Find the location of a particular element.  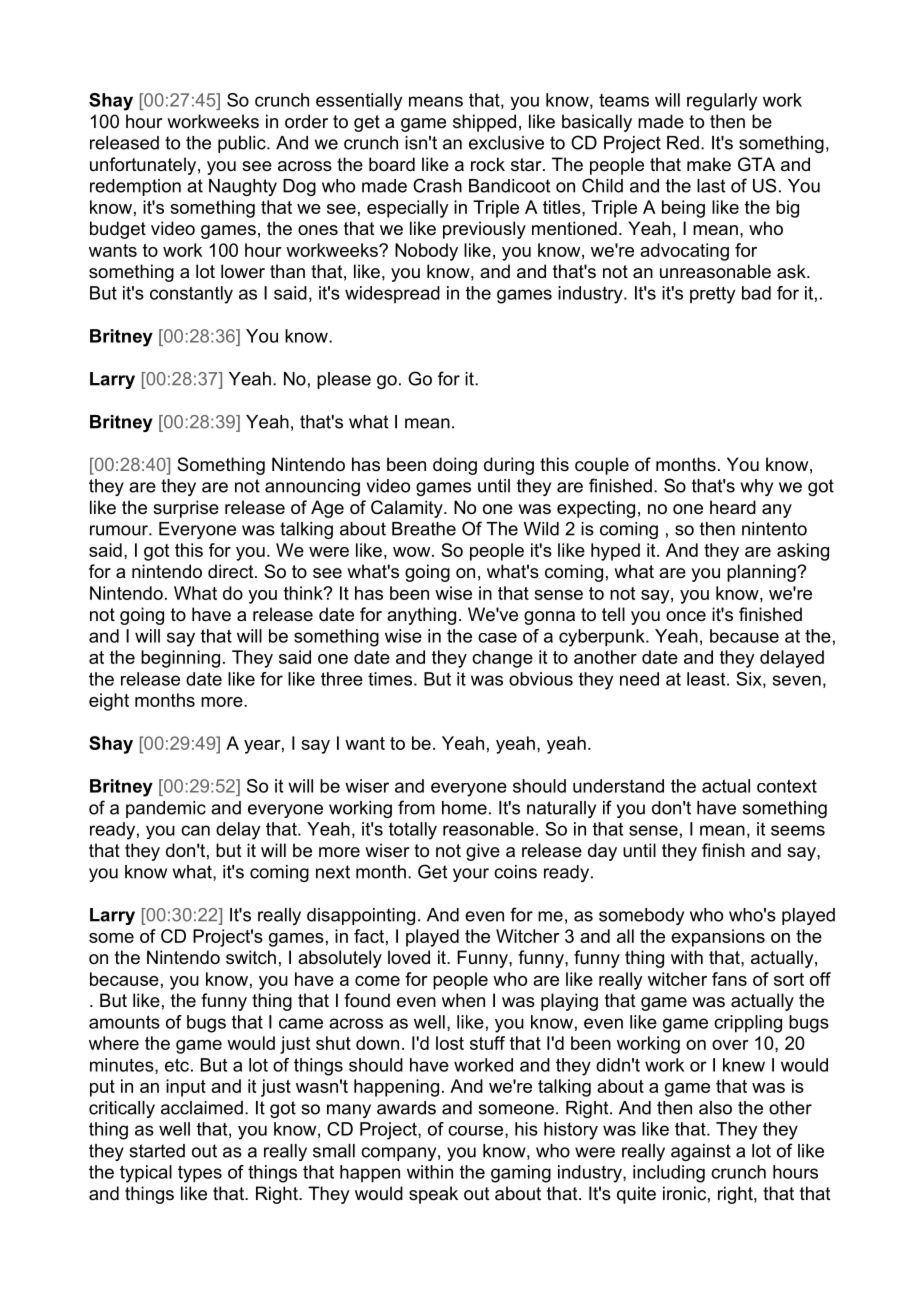

public is located at coordinates (243, 144).
